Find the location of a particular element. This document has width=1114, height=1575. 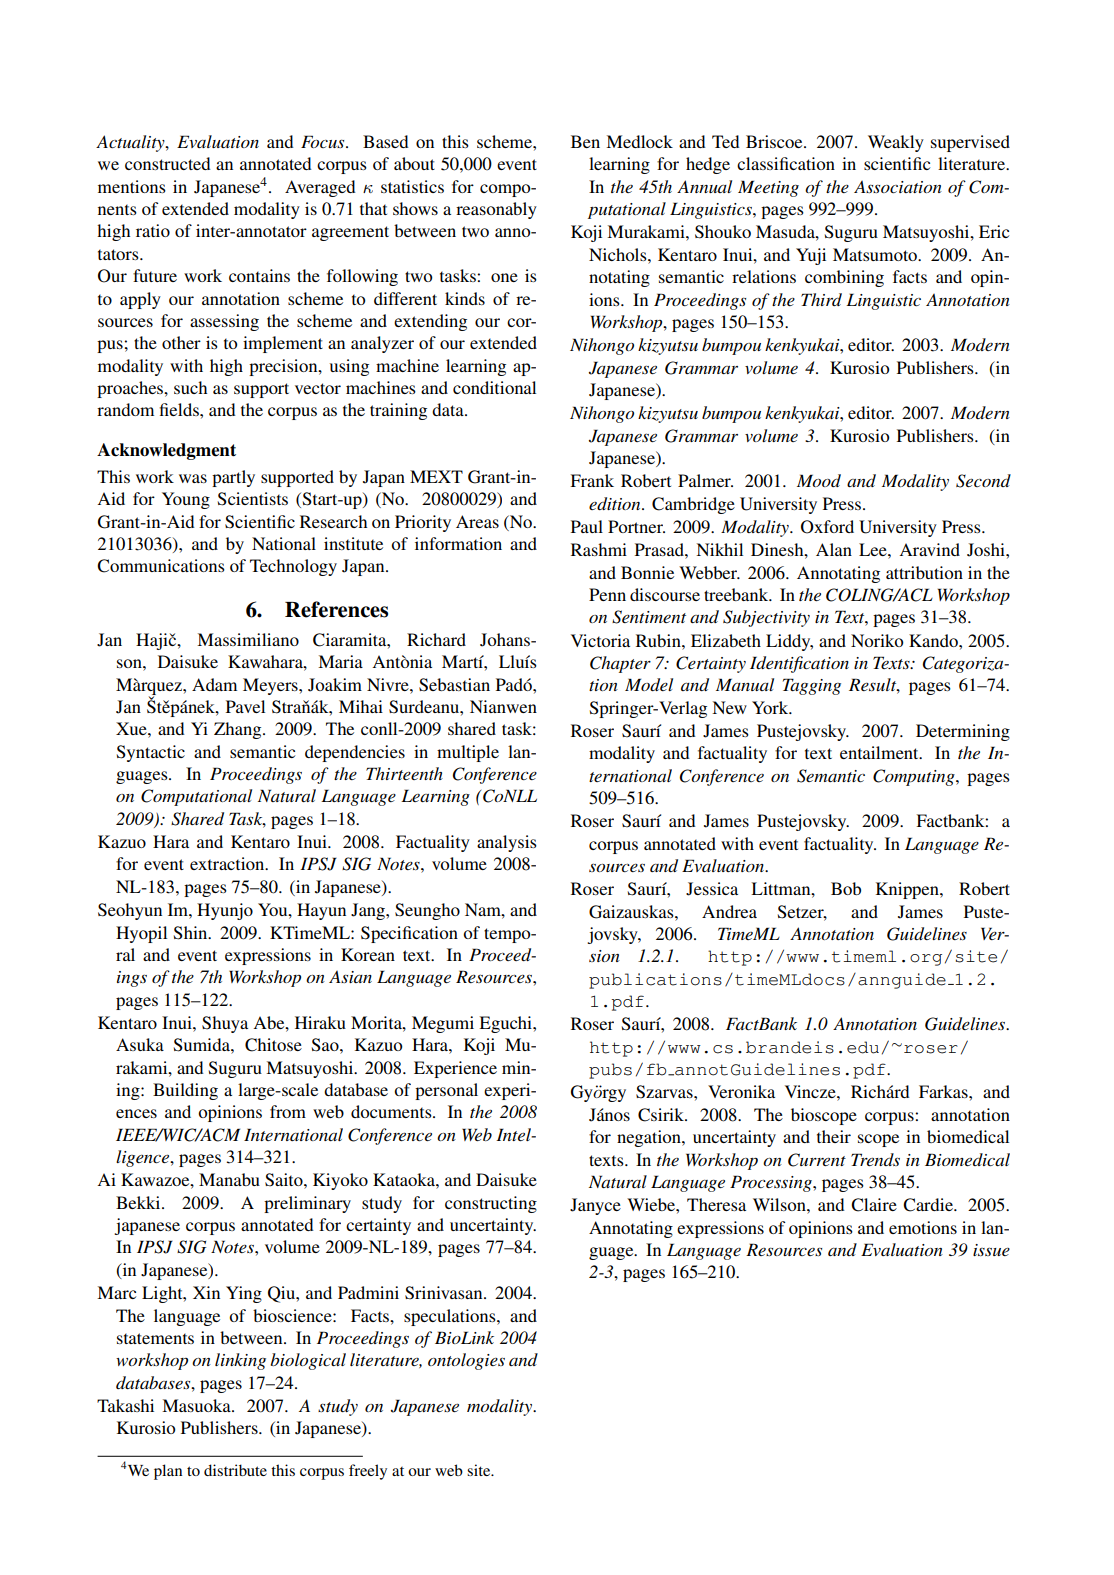

their is located at coordinates (834, 1136).
